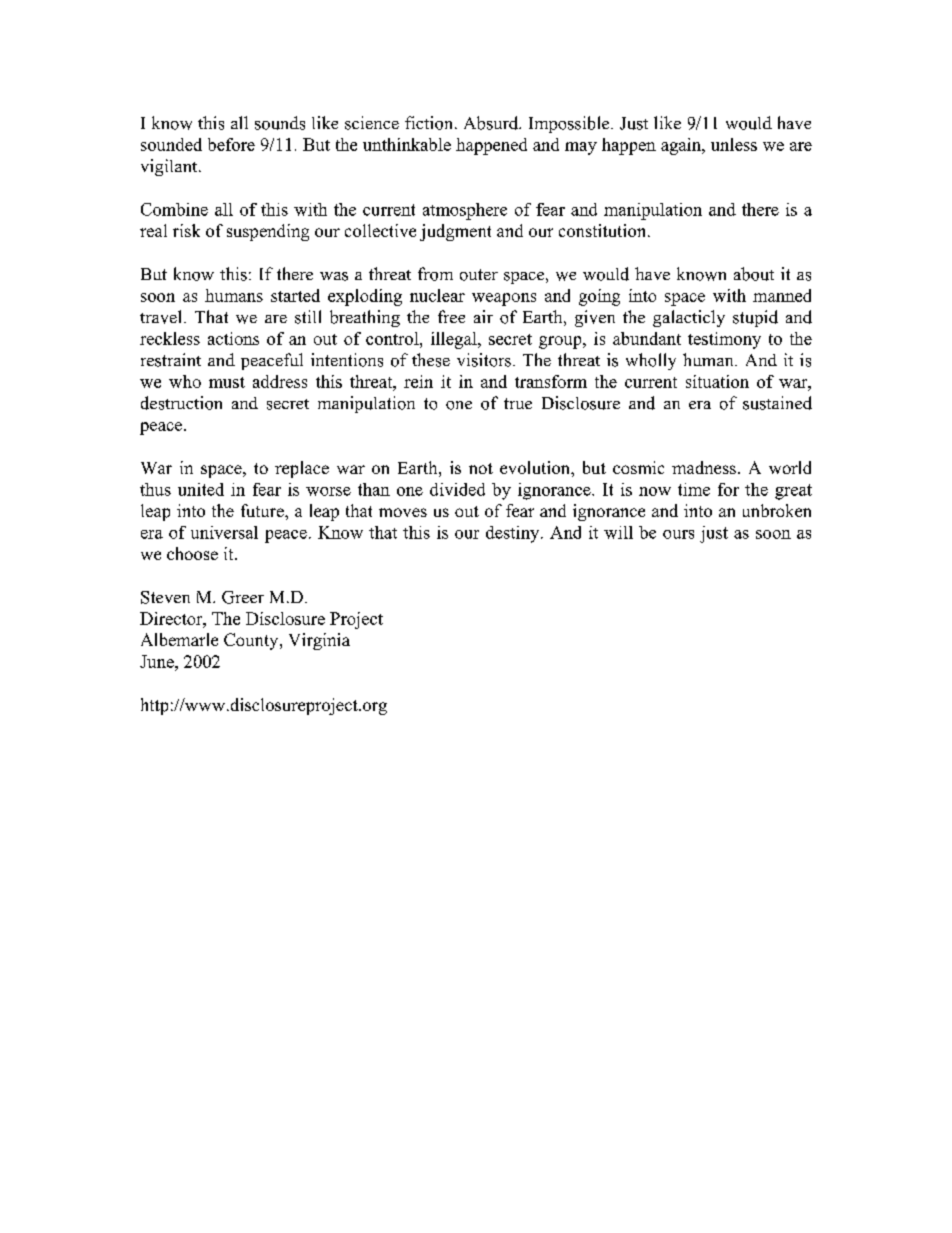  What do you see at coordinates (518, 403) in the page?
I see `true` at bounding box center [518, 403].
